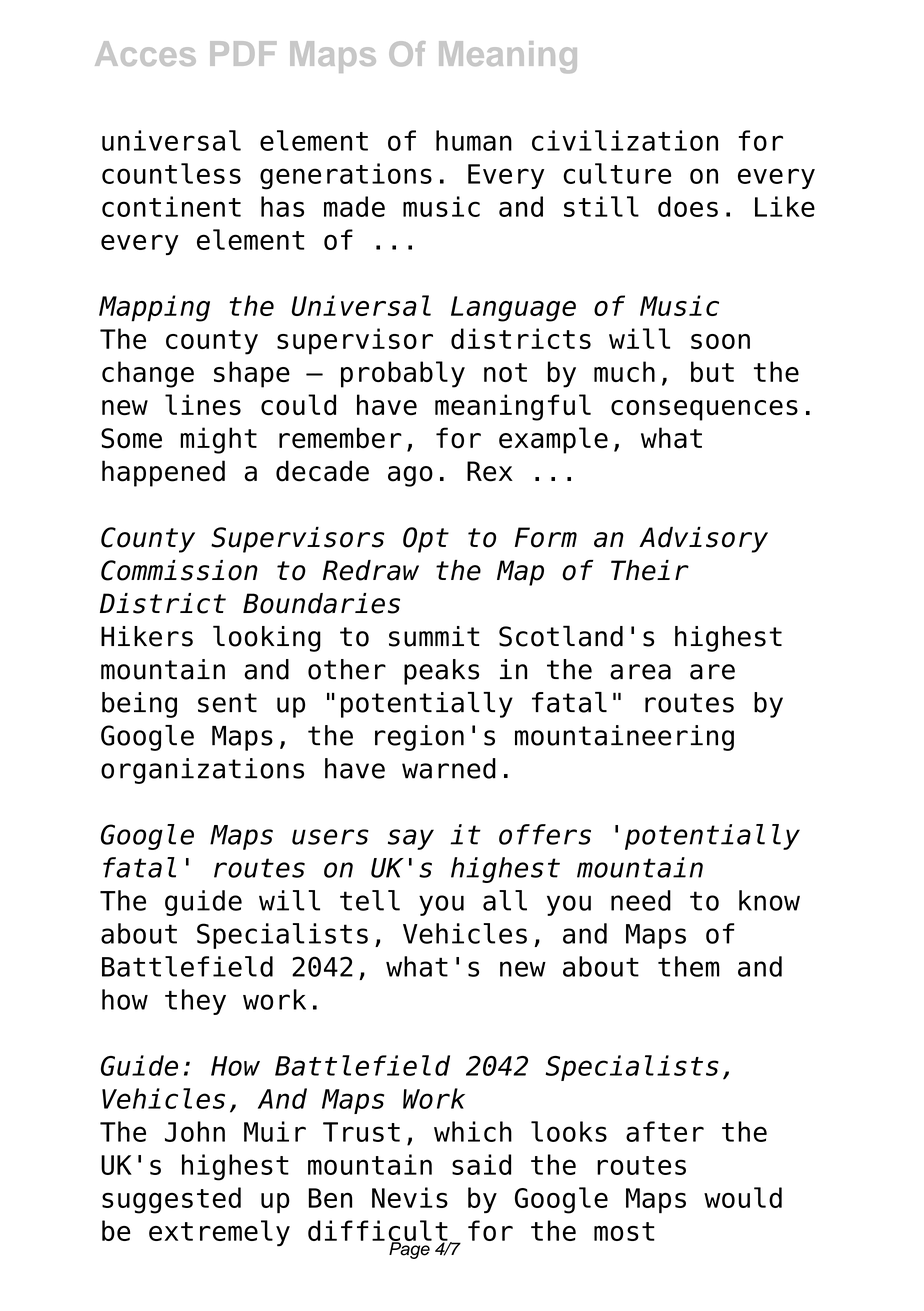  I want to click on civilization, so click(625, 140).
